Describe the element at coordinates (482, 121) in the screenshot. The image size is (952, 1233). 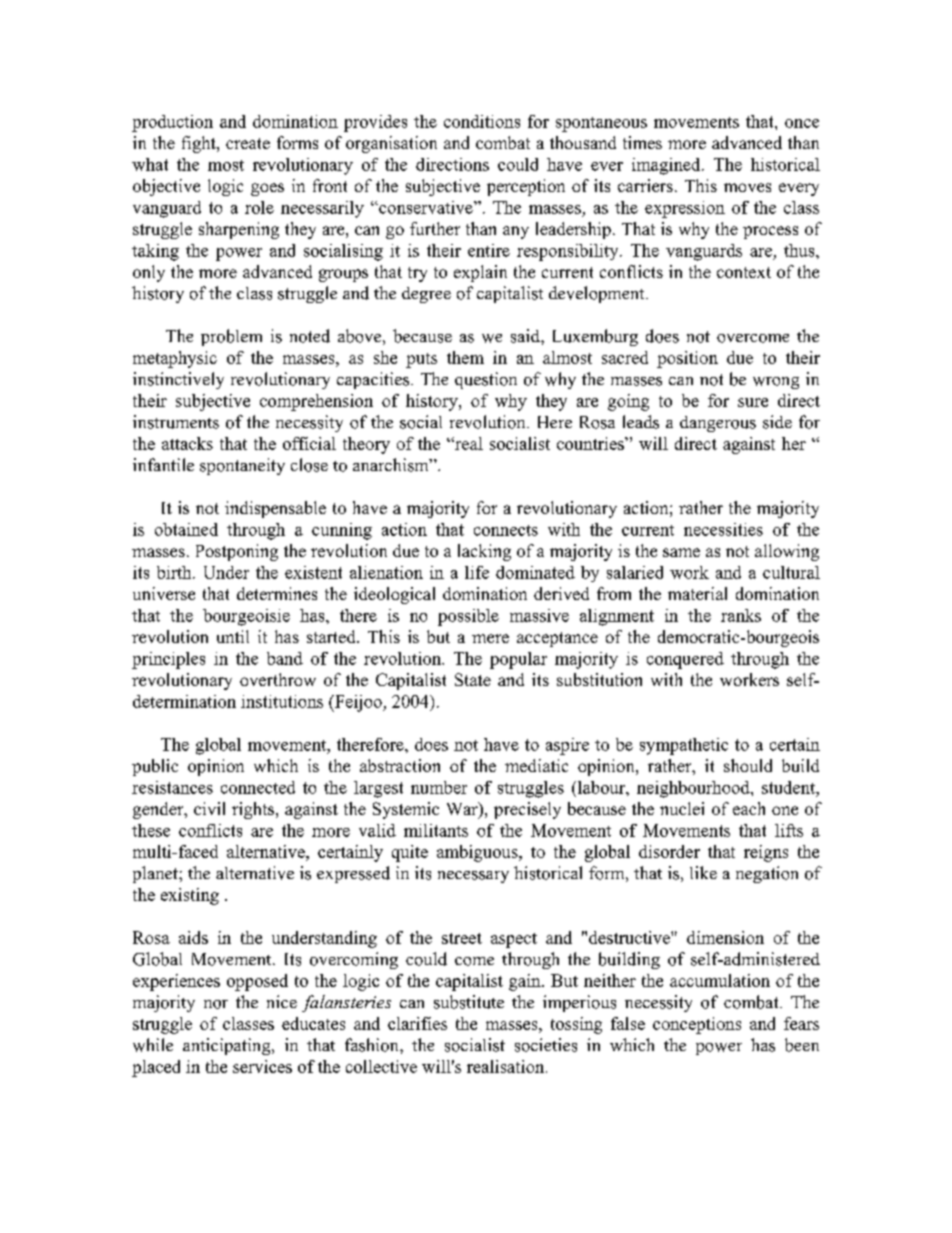
I see `conditions` at that location.
